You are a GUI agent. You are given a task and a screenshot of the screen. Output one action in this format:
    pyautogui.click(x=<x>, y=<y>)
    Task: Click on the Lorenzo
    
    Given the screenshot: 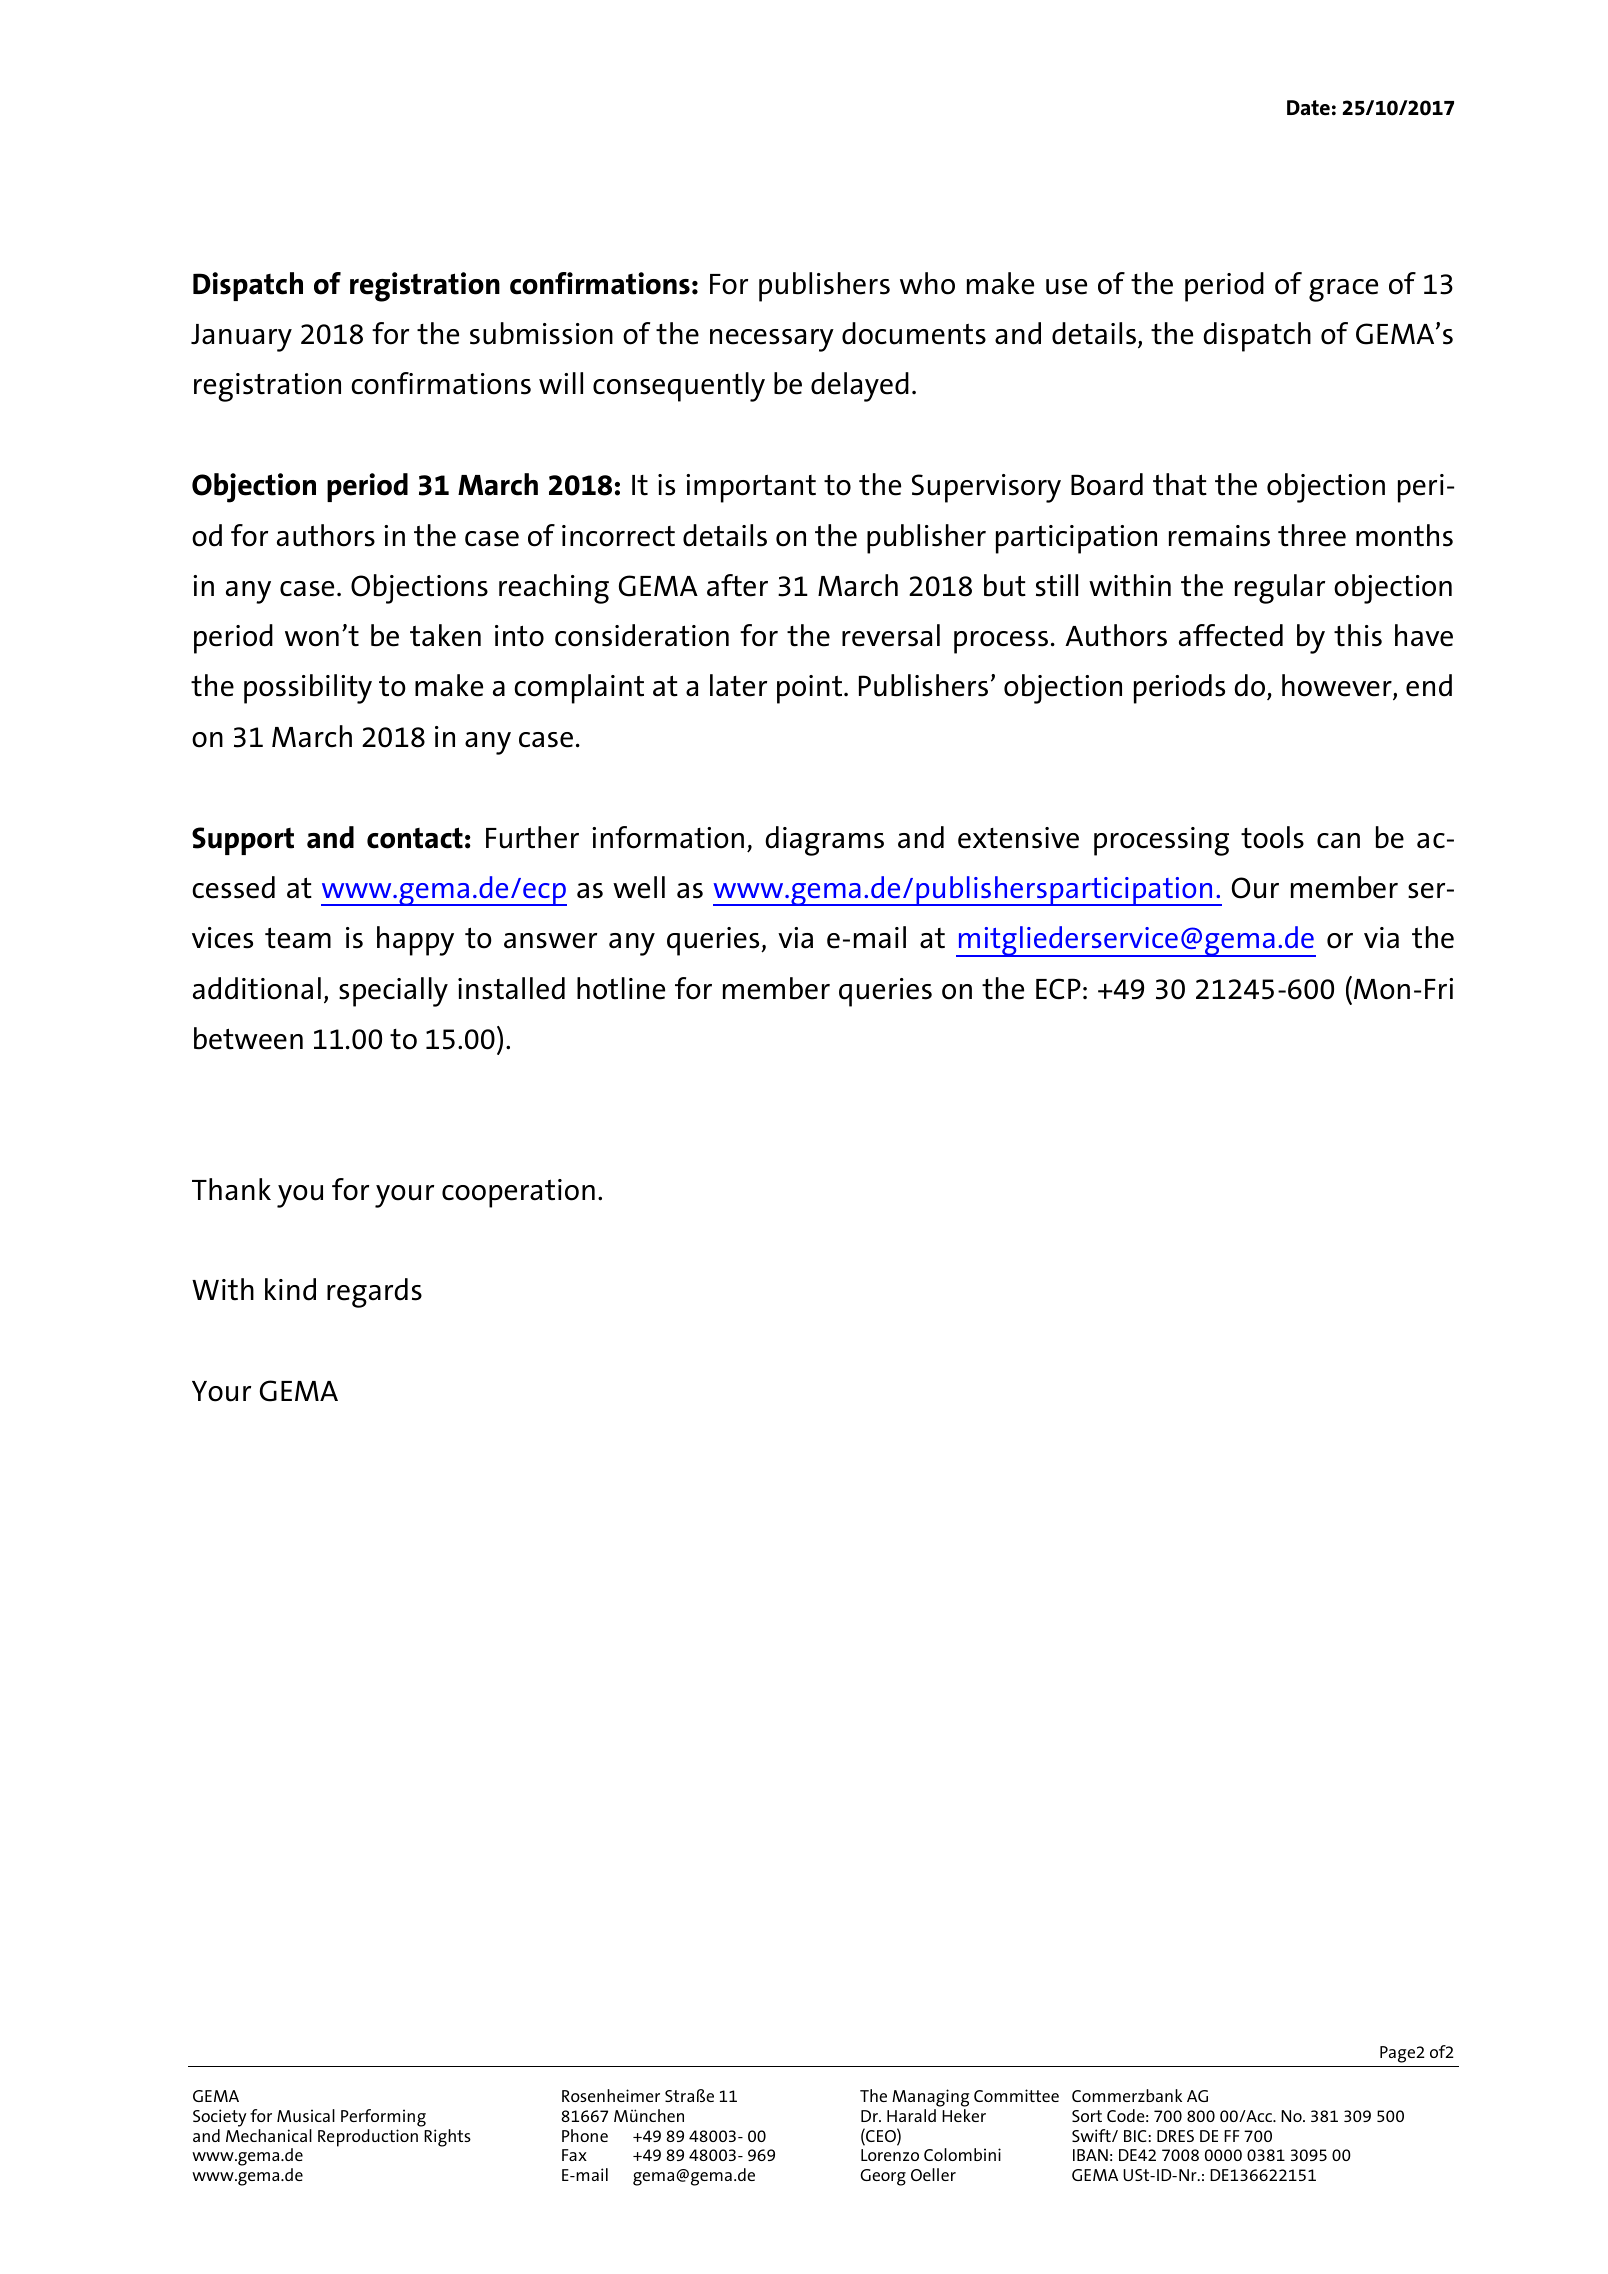 What is the action you would take?
    pyautogui.click(x=890, y=2155)
